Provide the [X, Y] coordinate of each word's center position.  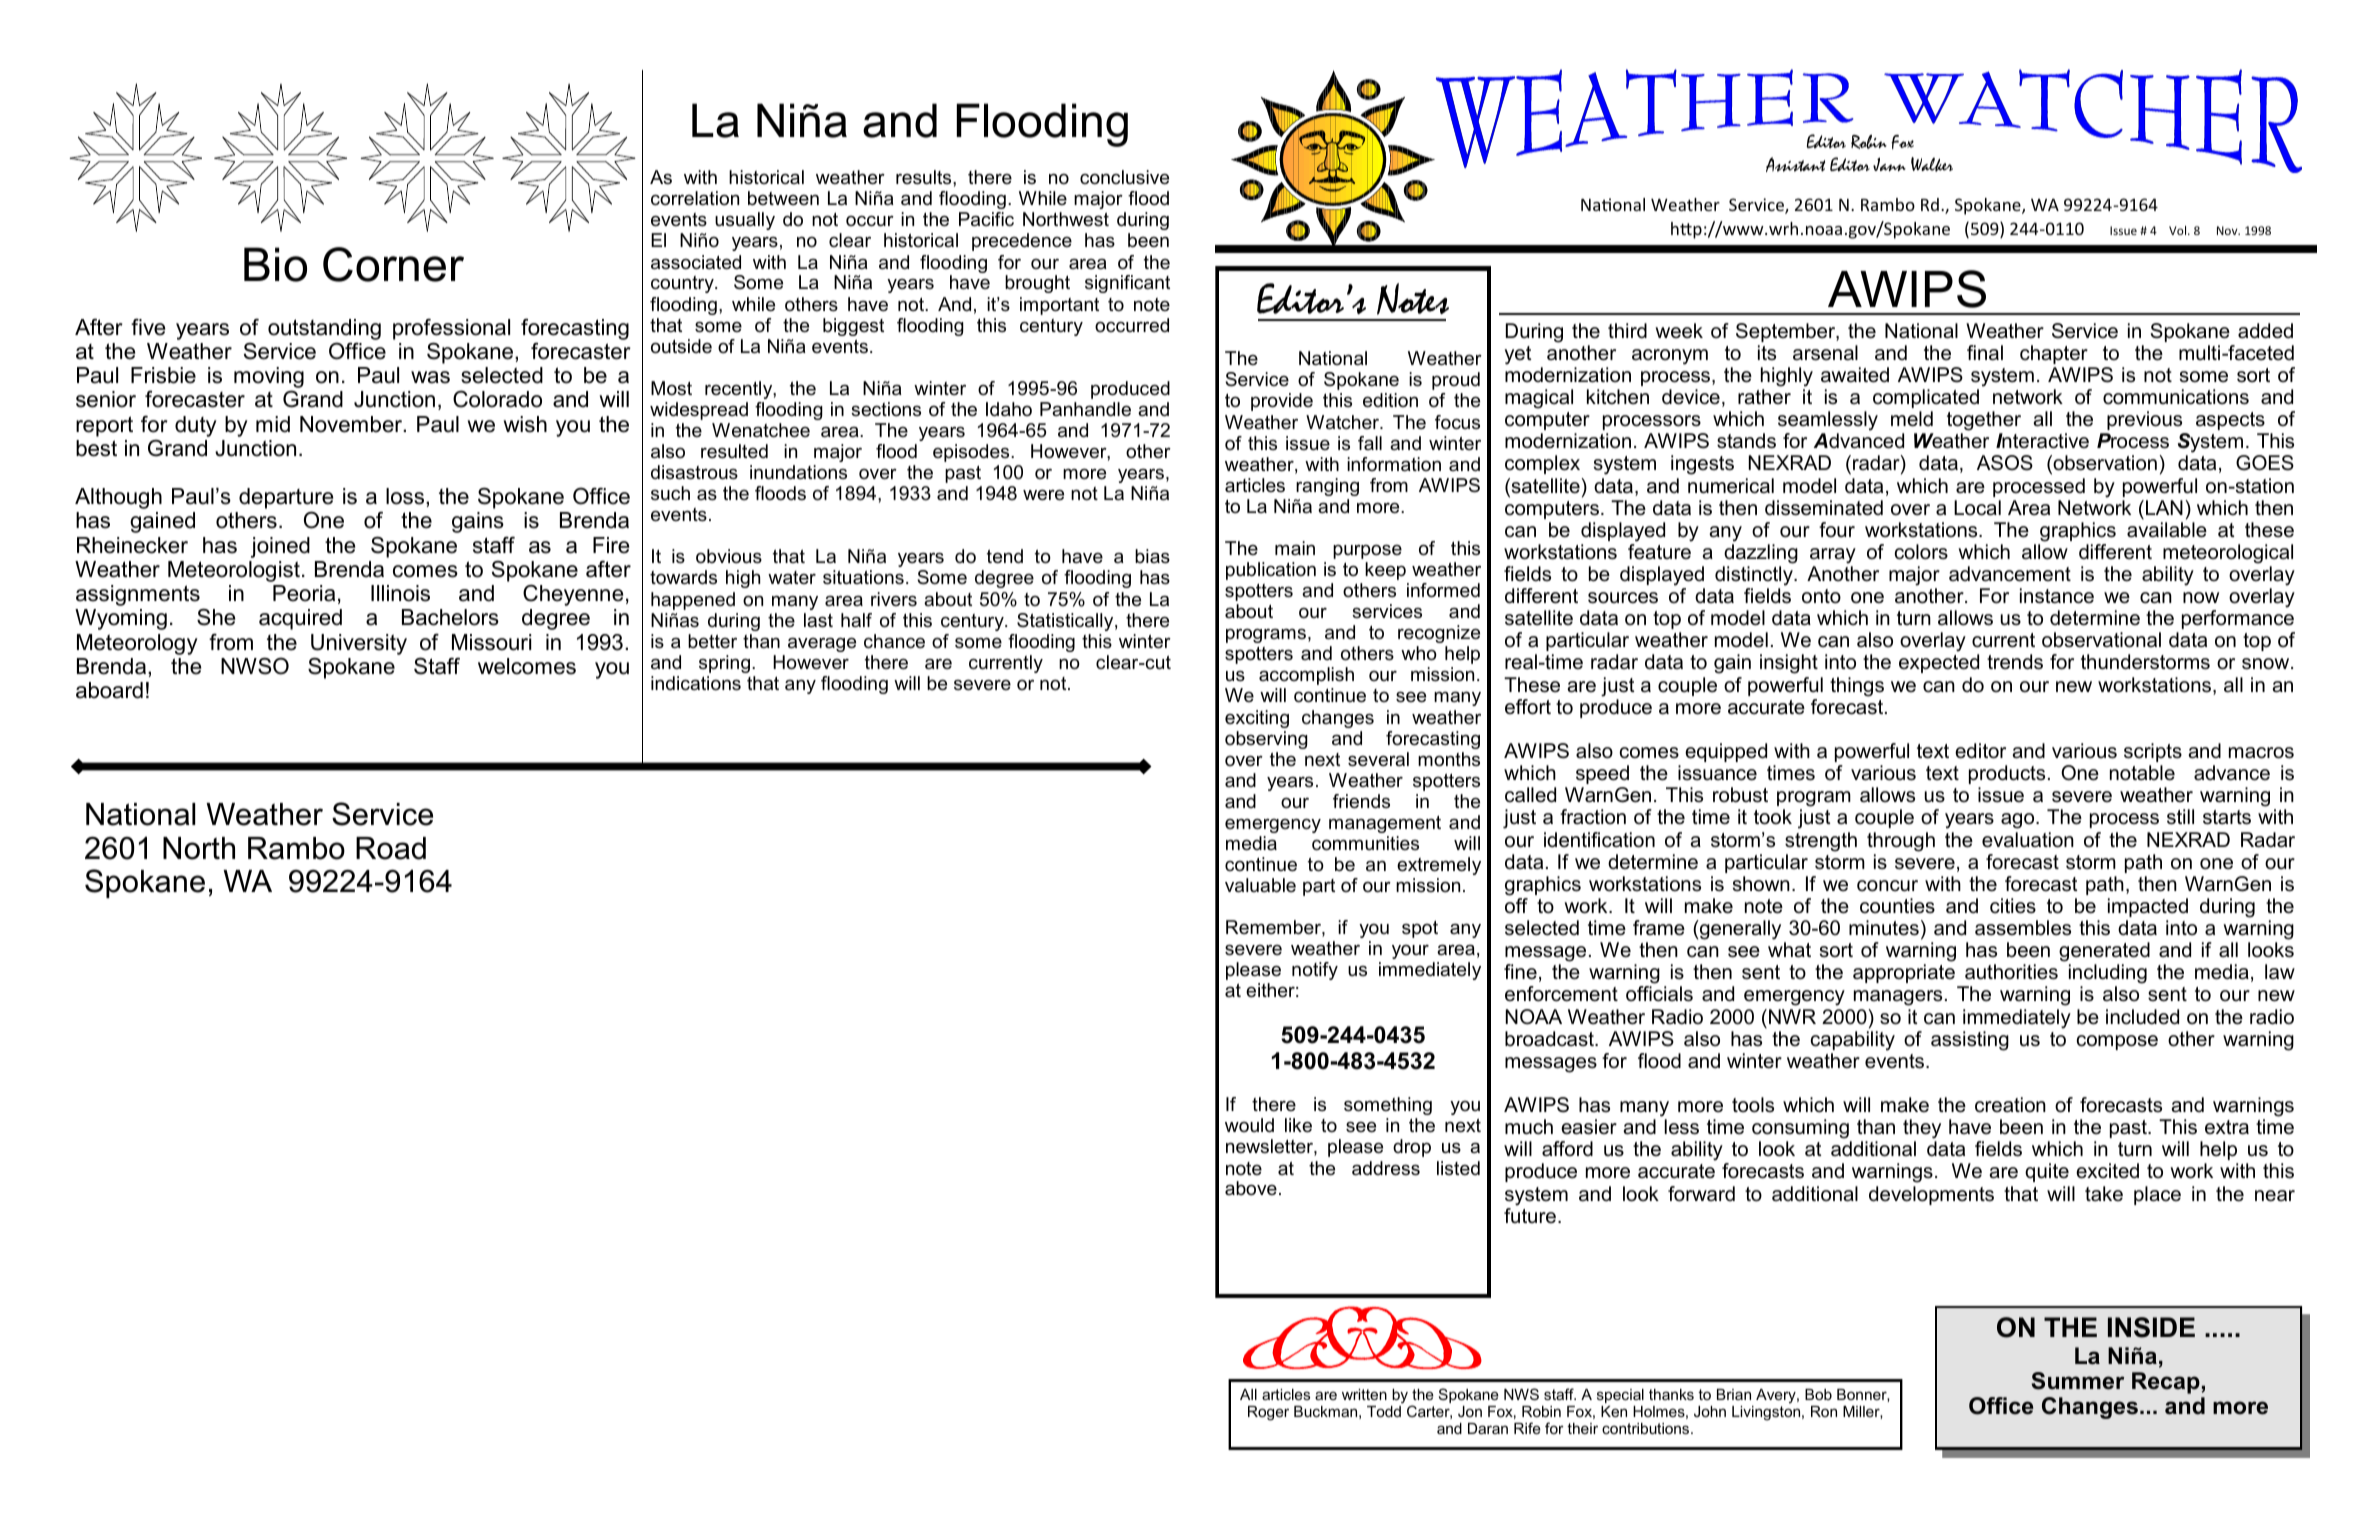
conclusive [1124, 177]
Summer [2077, 1381]
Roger [1268, 1413]
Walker [1932, 164]
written [1364, 1394]
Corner [393, 264]
